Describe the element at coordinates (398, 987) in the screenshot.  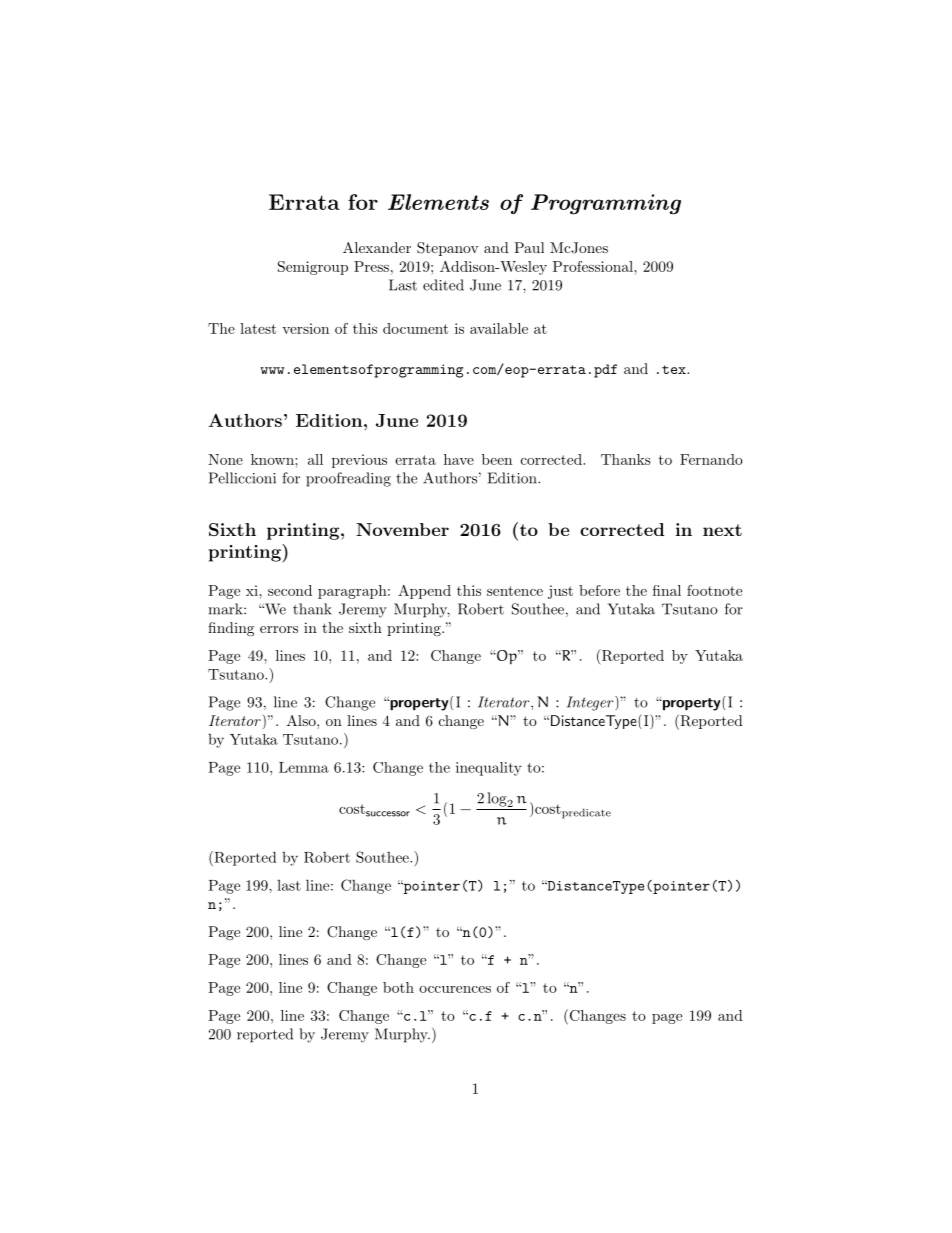
I see `both` at that location.
